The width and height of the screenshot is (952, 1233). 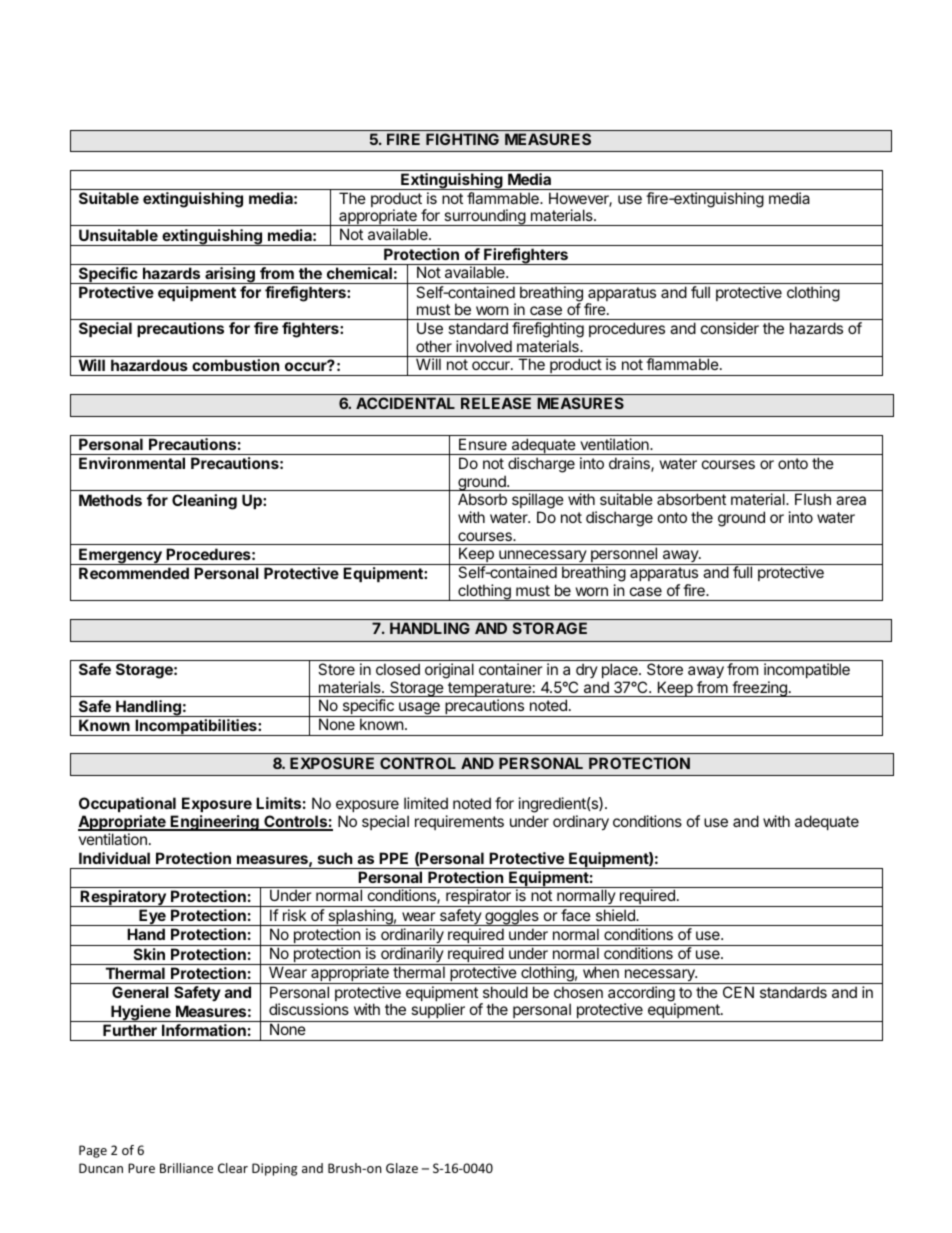 What do you see at coordinates (813, 499) in the screenshot?
I see `Flush` at bounding box center [813, 499].
